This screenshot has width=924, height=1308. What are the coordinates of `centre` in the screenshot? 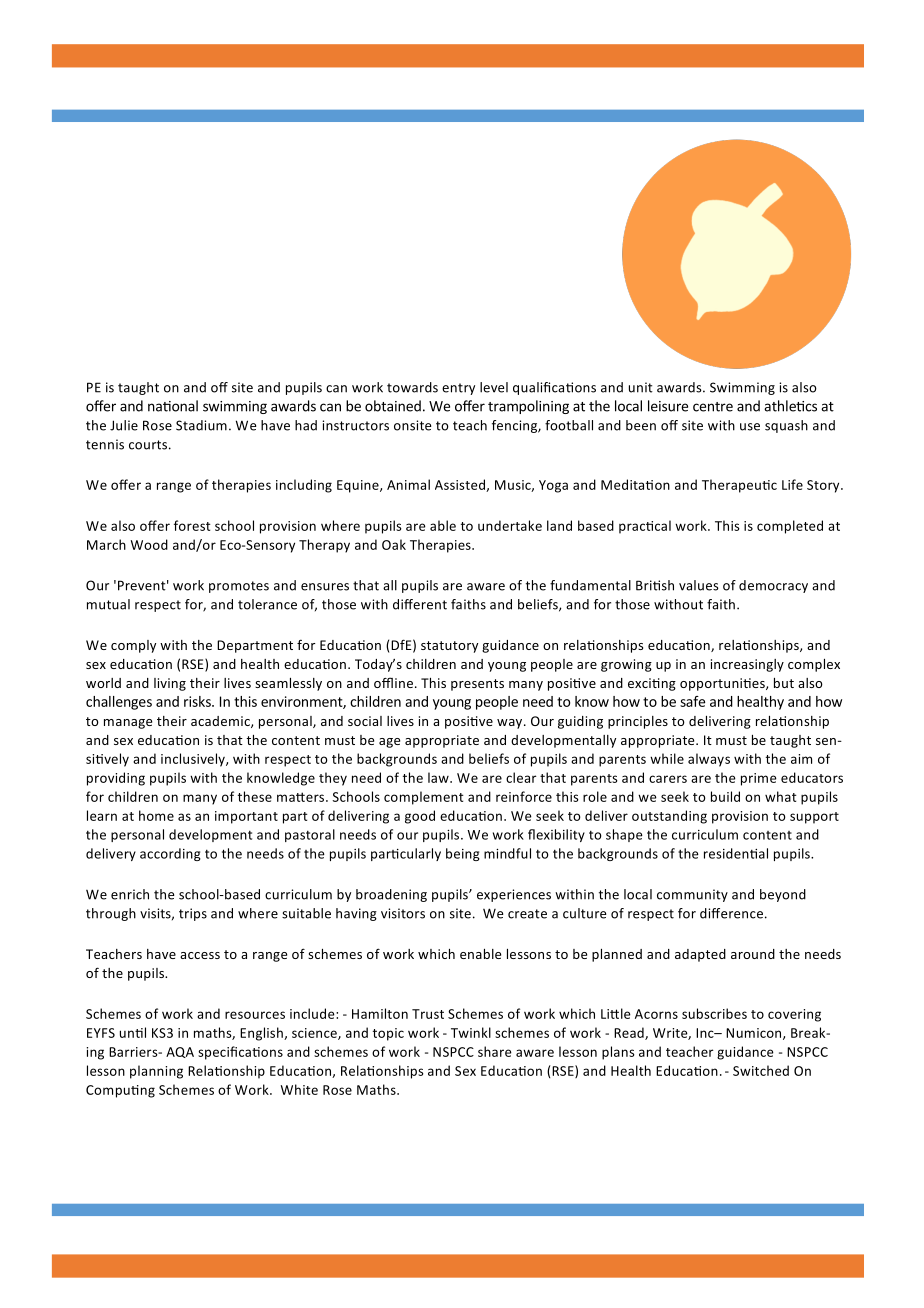 It's located at (713, 407).
